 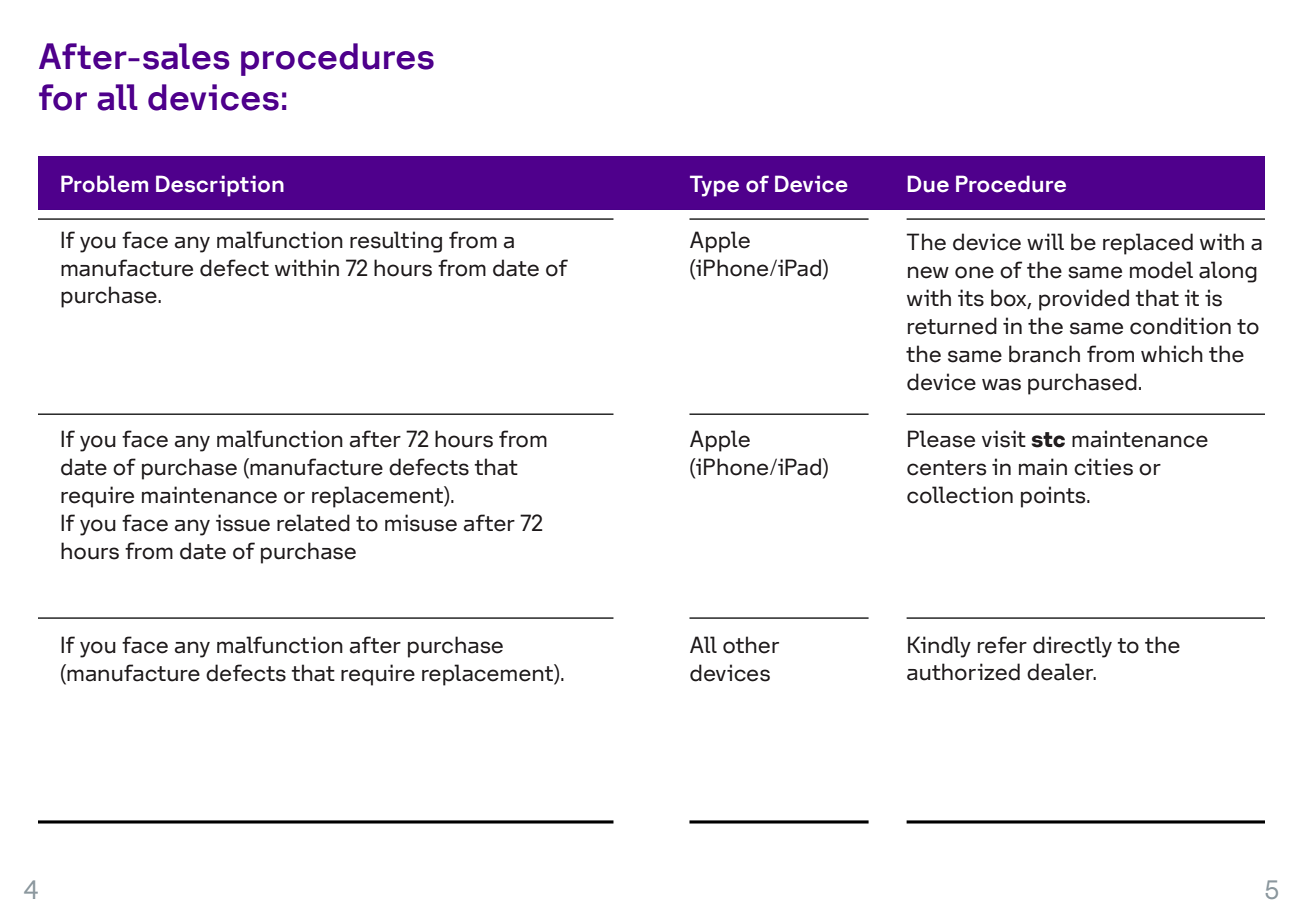 What do you see at coordinates (396, 242) in the document?
I see `resulting` at bounding box center [396, 242].
